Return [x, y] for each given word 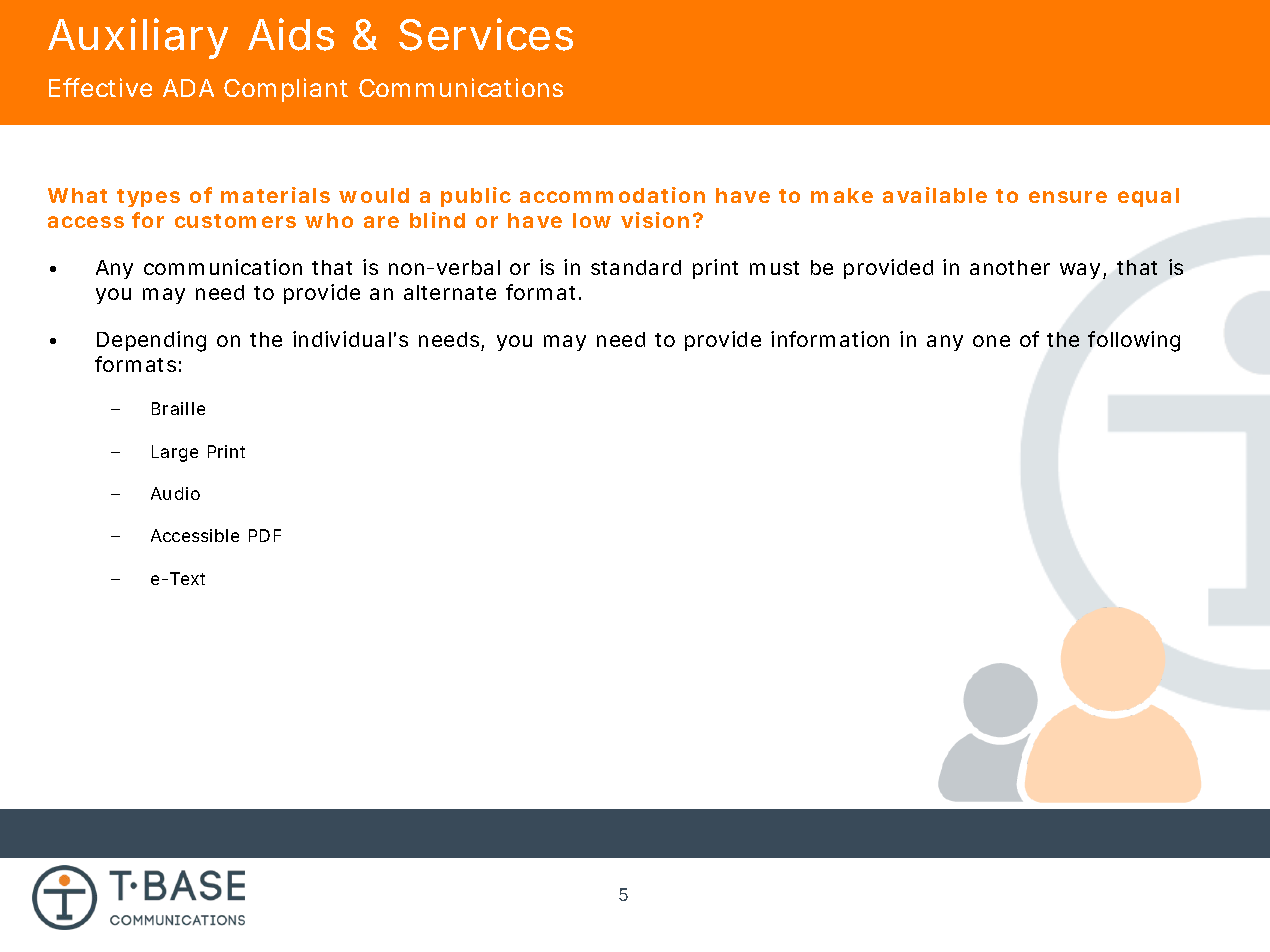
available [935, 195]
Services [486, 34]
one [991, 341]
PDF [265, 535]
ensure [1068, 197]
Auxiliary [138, 38]
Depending [151, 341]
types [148, 198]
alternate [450, 292]
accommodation [612, 195]
